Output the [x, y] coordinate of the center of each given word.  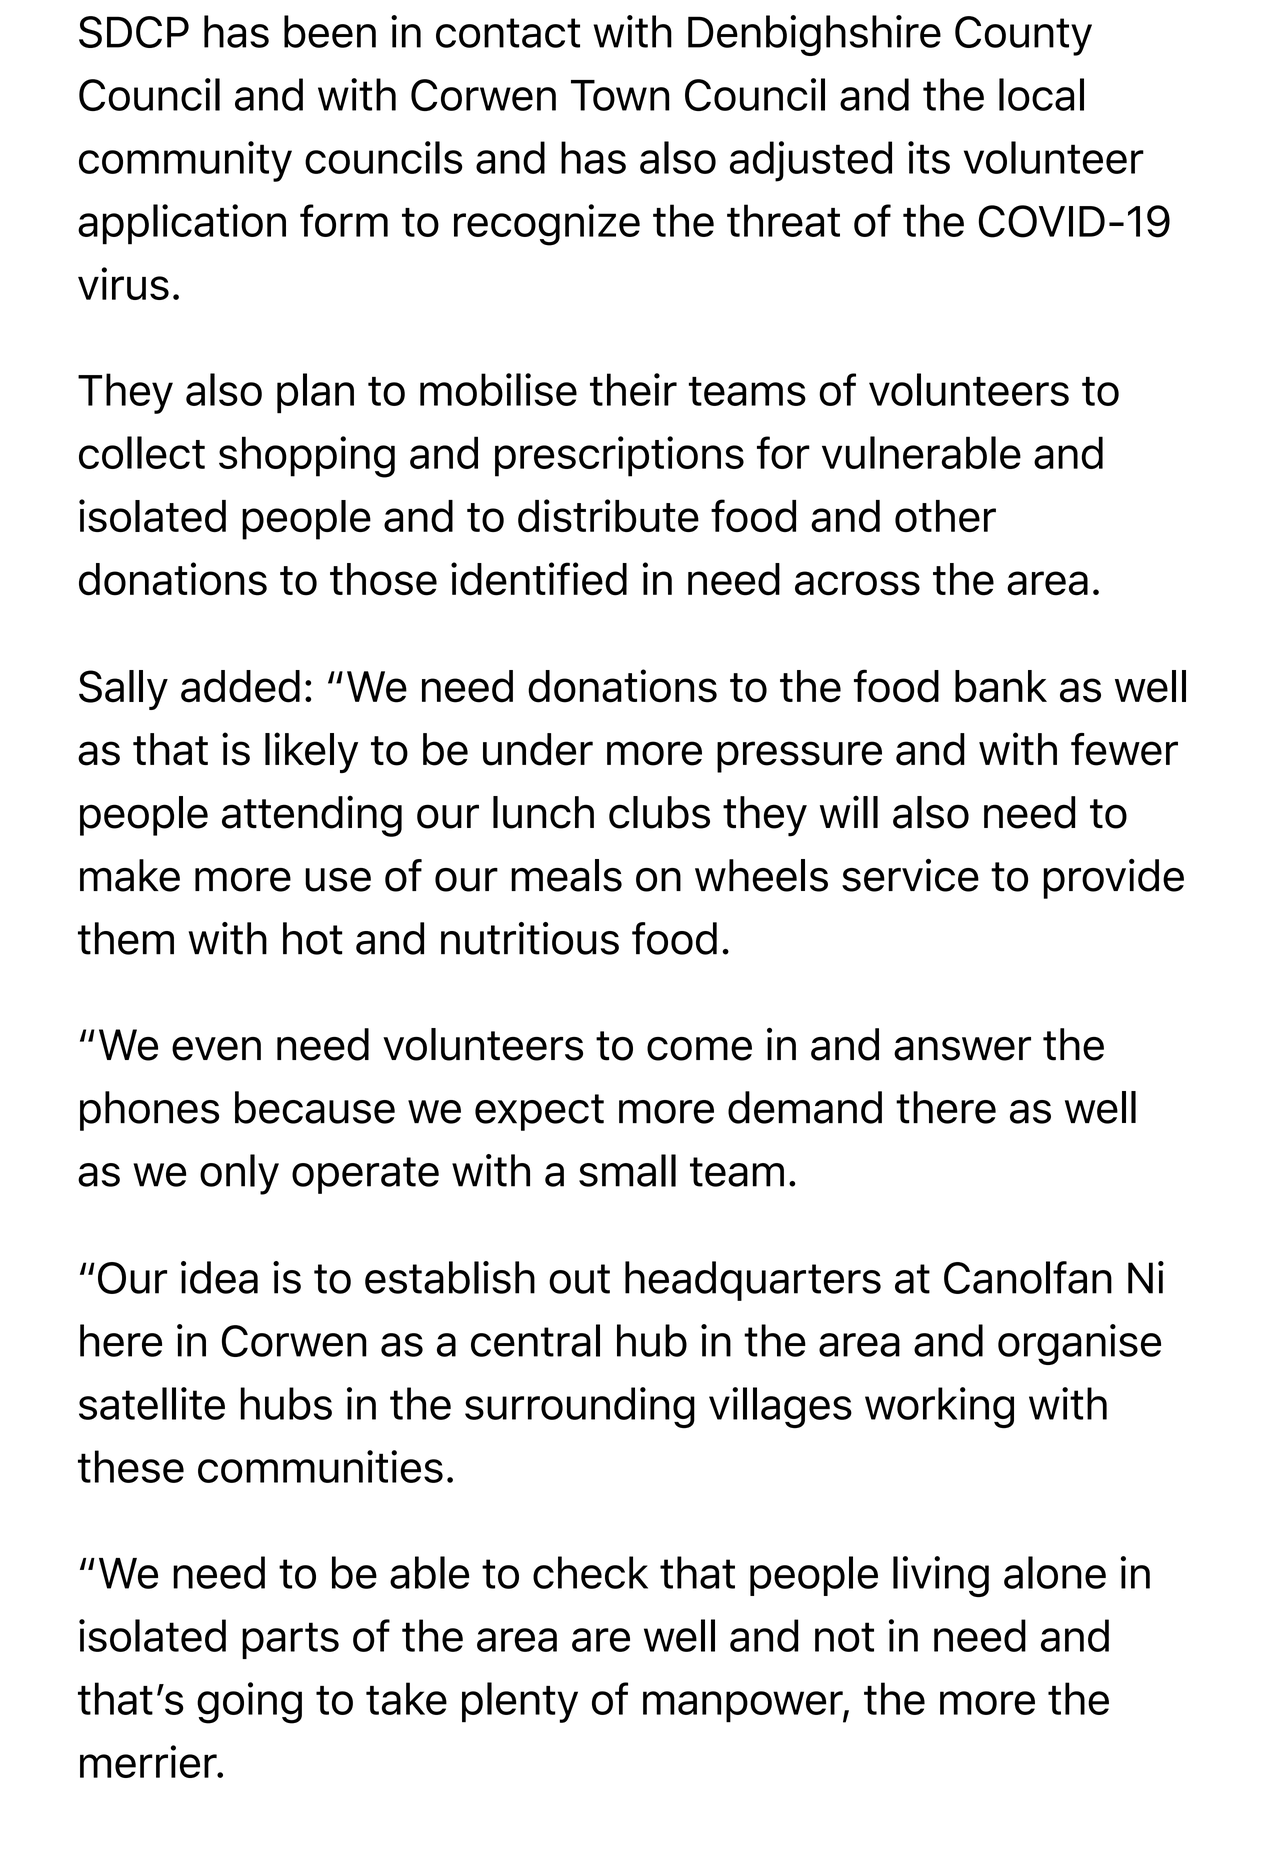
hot [312, 938]
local [1041, 94]
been [330, 31]
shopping [307, 457]
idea [219, 1277]
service [910, 875]
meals [566, 875]
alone [1055, 1572]
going [249, 1703]
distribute [608, 515]
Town [620, 95]
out [579, 1279]
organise [1079, 1344]
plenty [520, 1702]
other [945, 516]
